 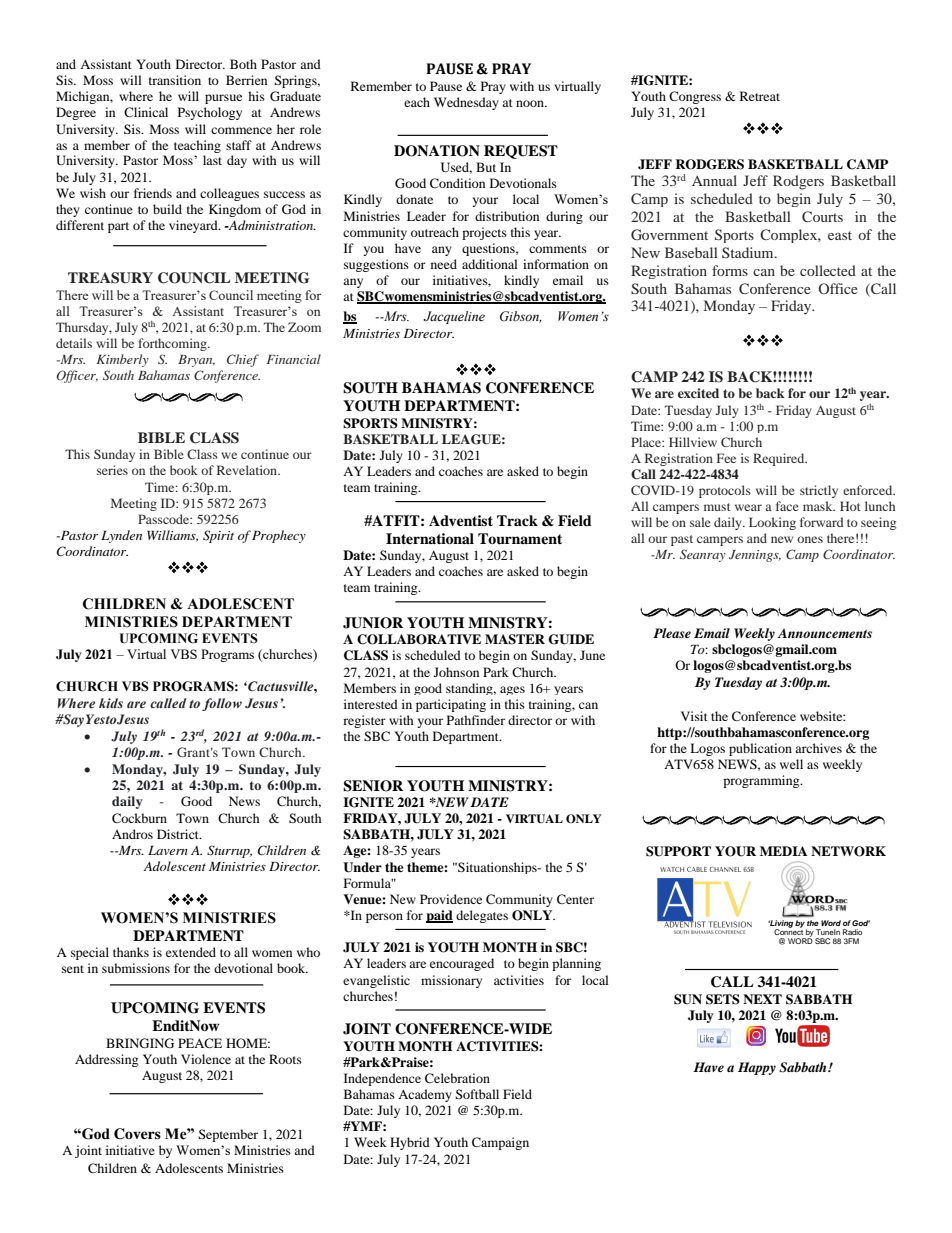 I want to click on Wednesday, so click(x=466, y=103).
